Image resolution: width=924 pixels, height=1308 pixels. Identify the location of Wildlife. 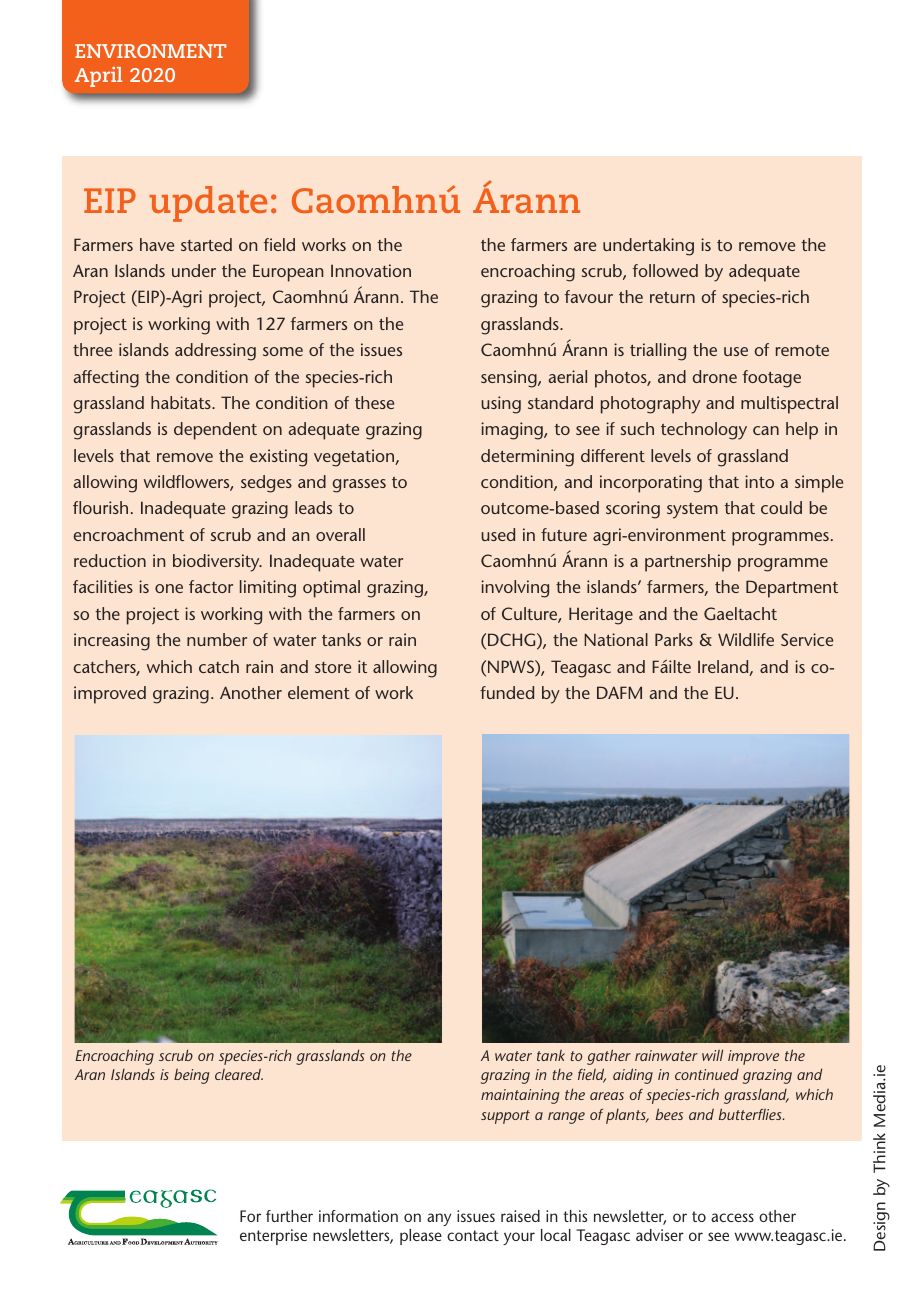
(746, 639).
